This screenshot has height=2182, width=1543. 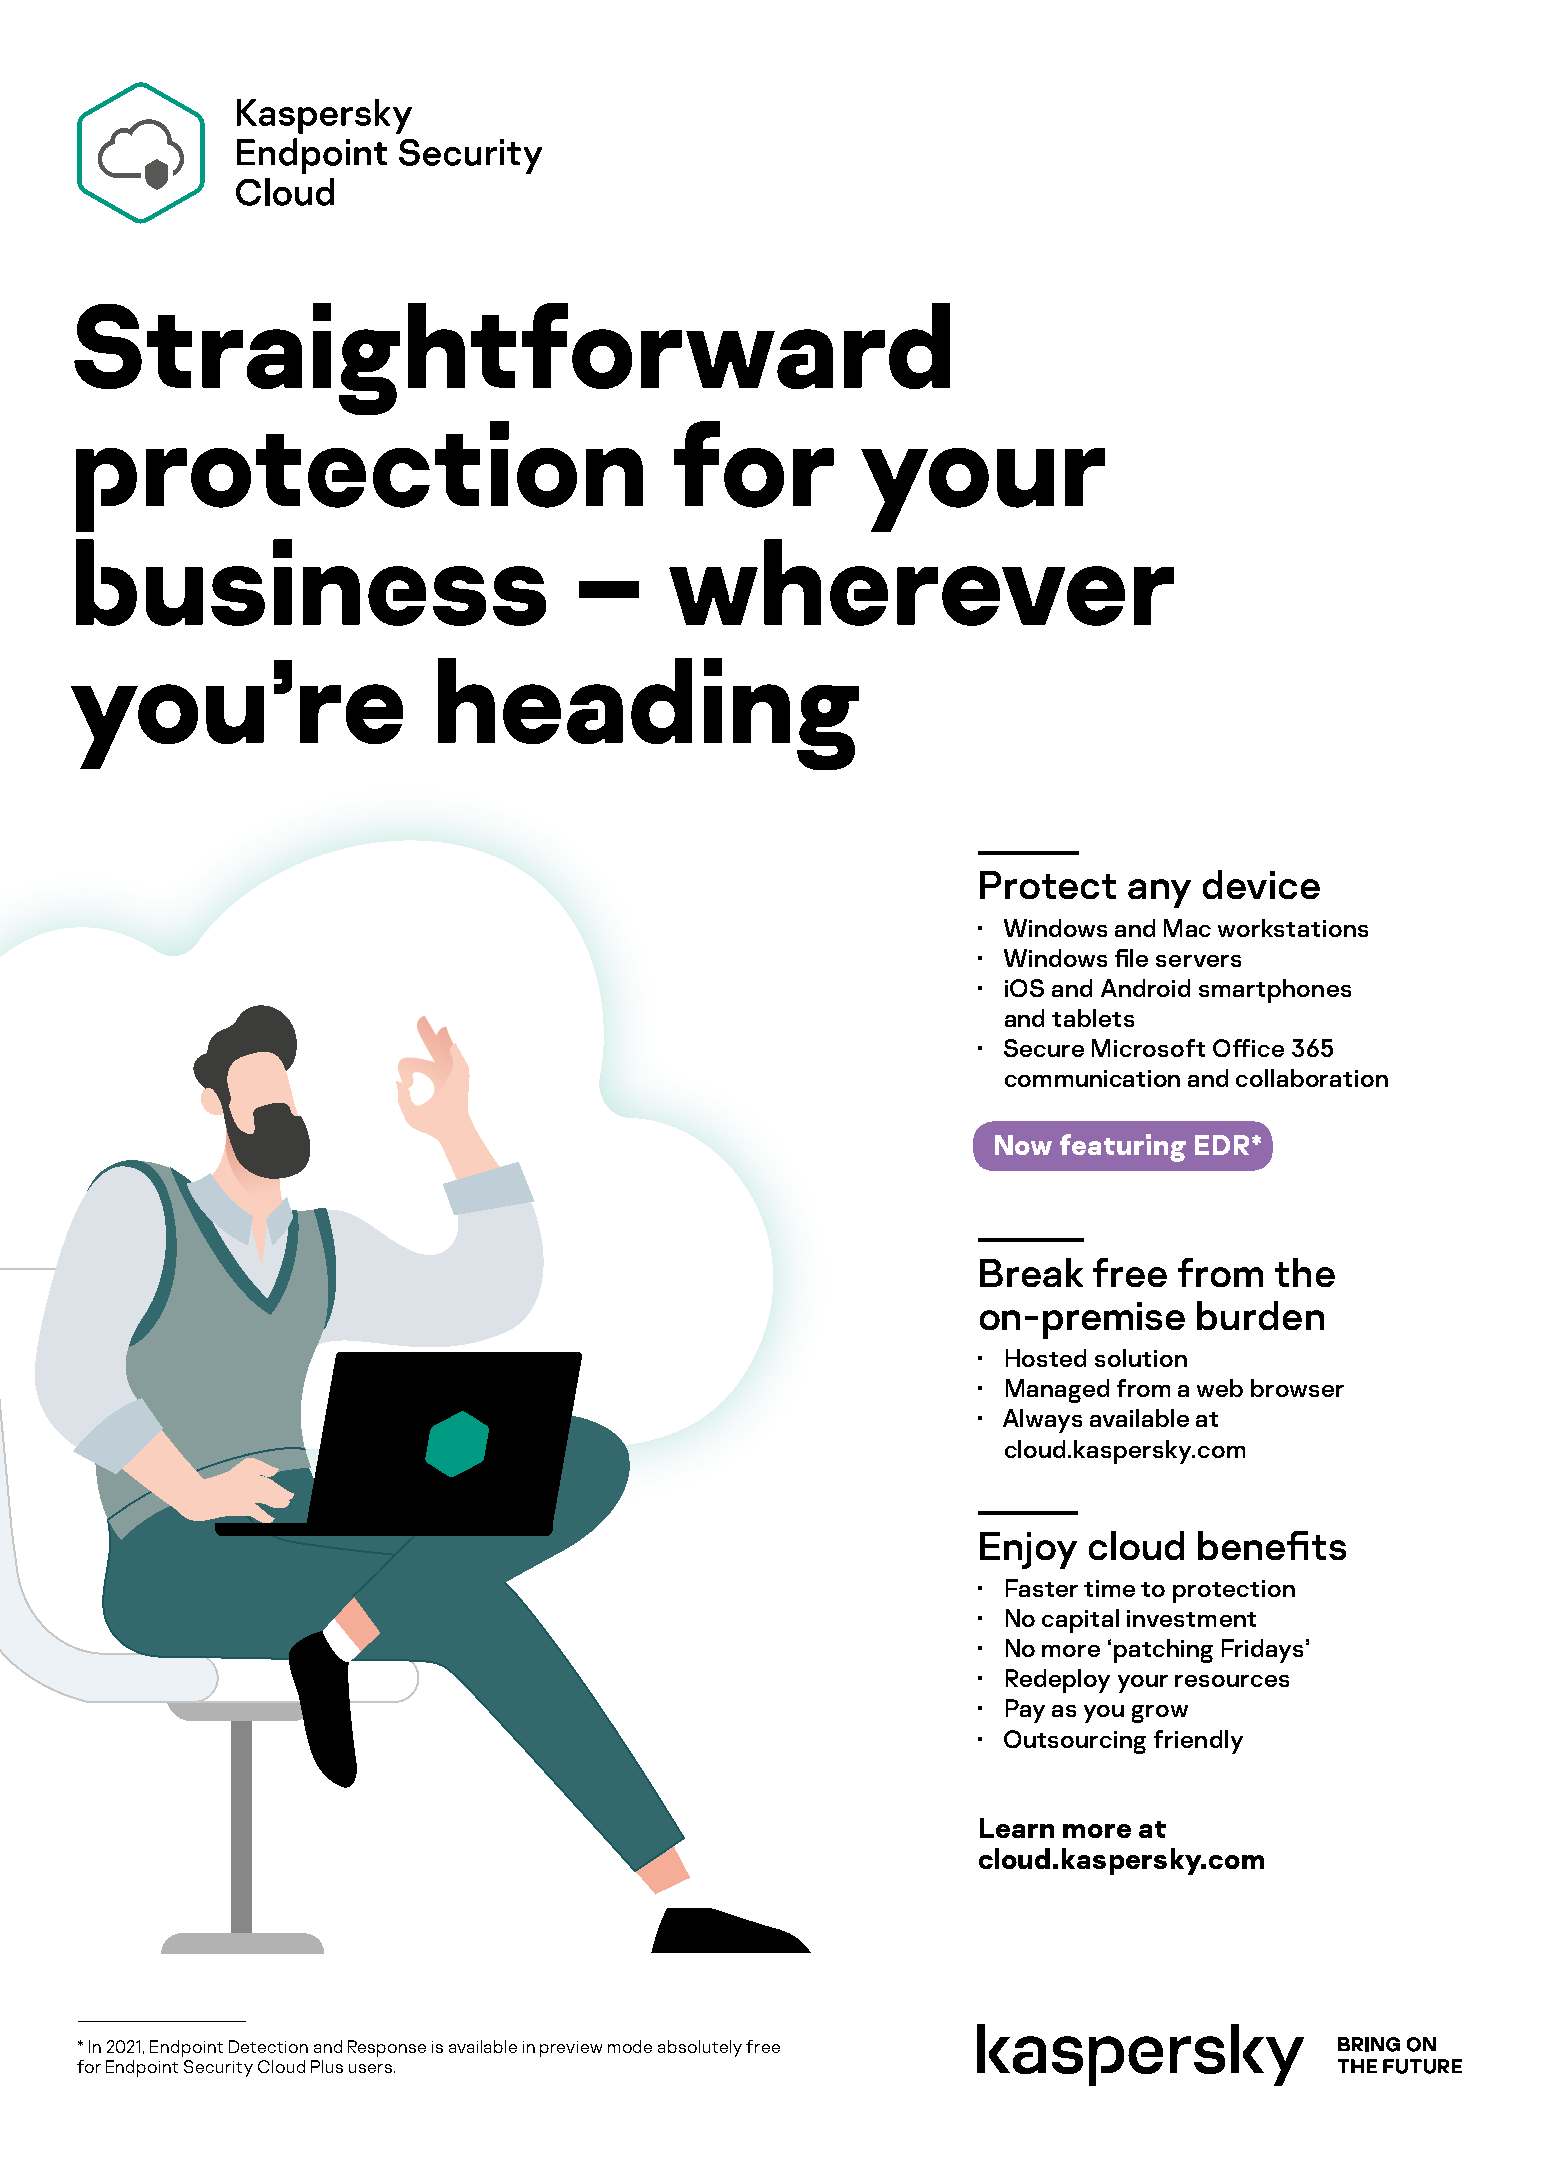 What do you see at coordinates (387, 2048) in the screenshot?
I see `Response` at bounding box center [387, 2048].
